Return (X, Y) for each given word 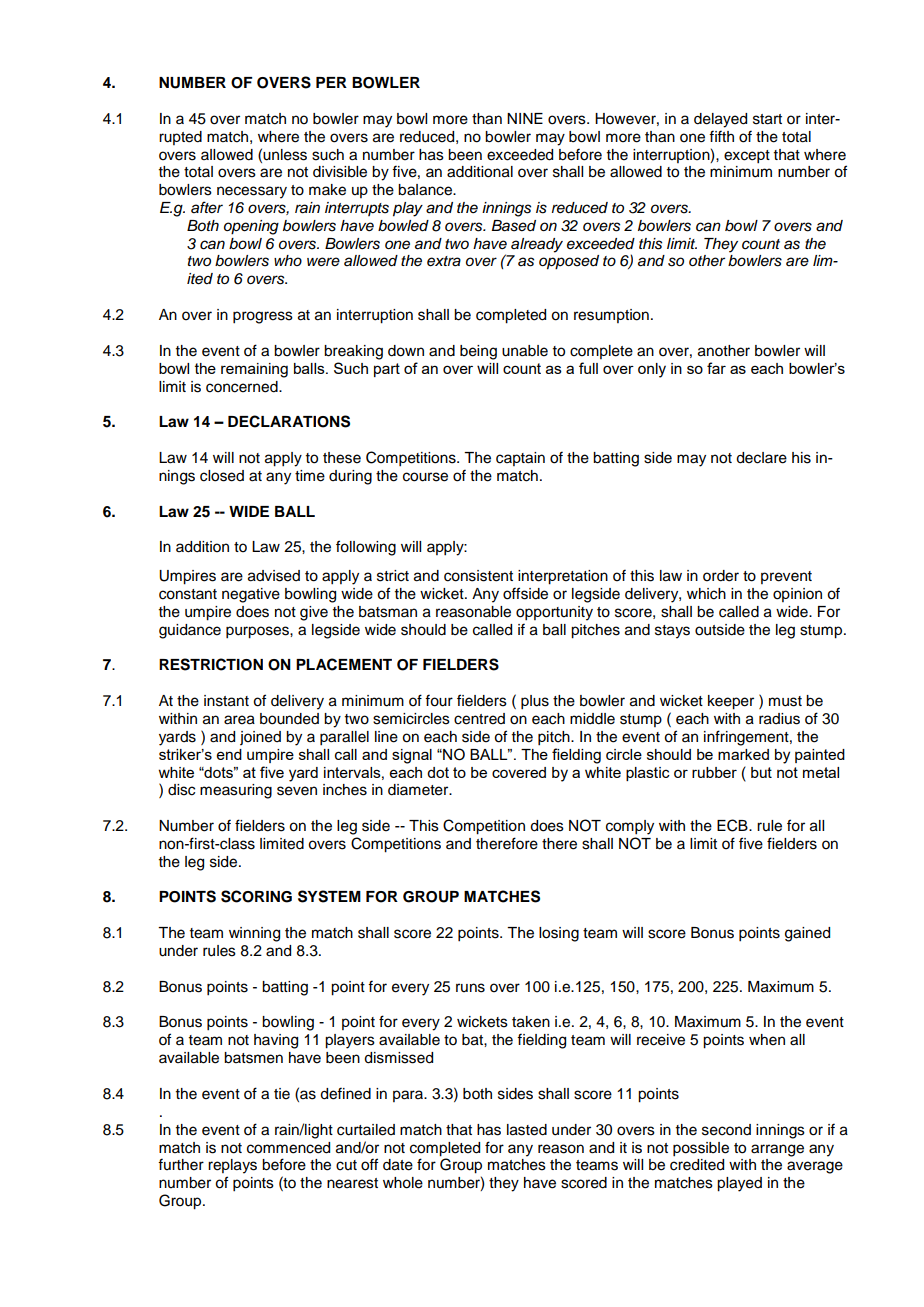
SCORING (256, 896)
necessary (252, 192)
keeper (731, 702)
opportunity (554, 613)
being (478, 352)
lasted (527, 1130)
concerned (243, 387)
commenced (288, 1148)
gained (807, 934)
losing (559, 934)
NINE (525, 118)
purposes (258, 632)
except (747, 157)
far (716, 368)
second (726, 1130)
